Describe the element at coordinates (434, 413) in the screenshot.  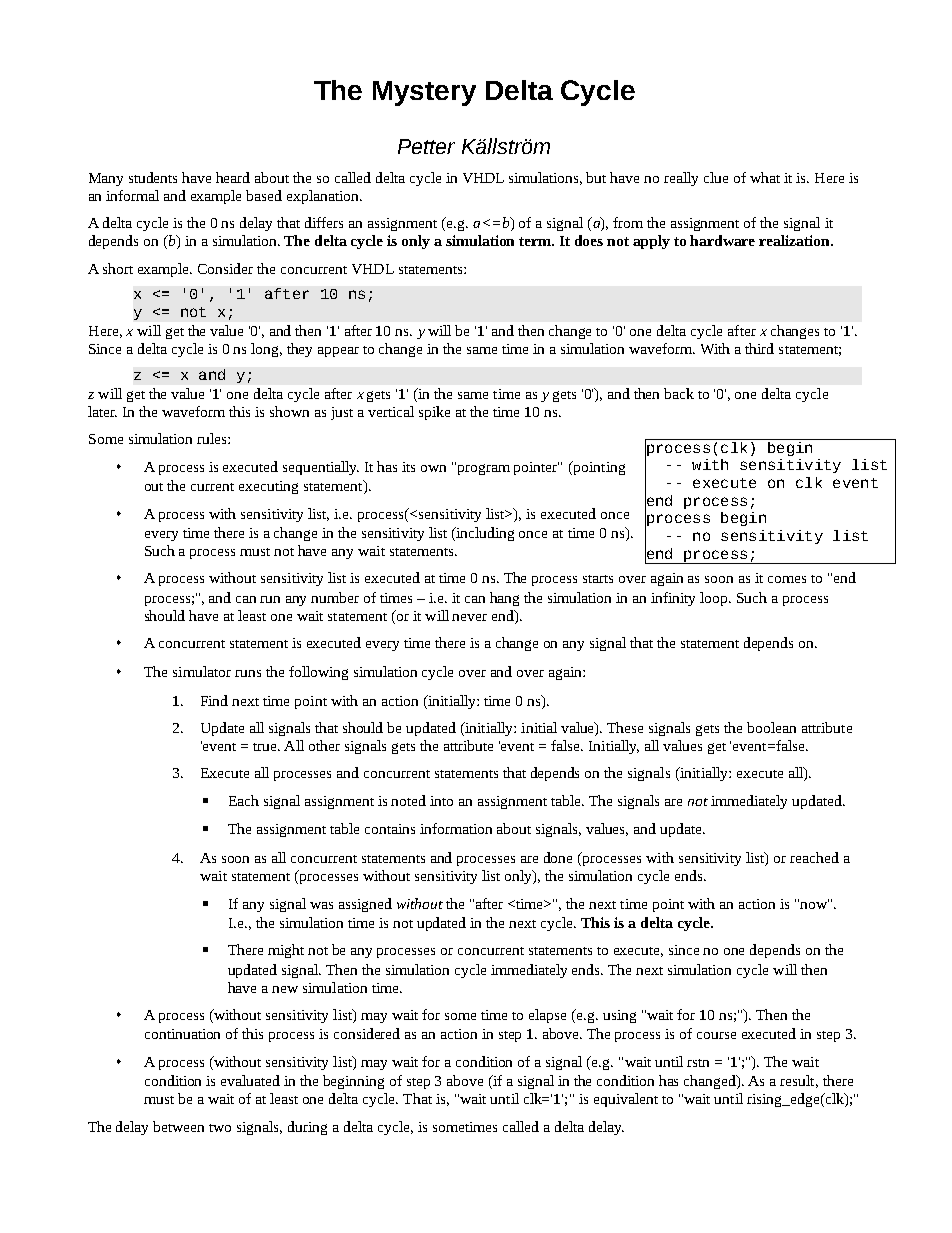
I see `spike` at that location.
